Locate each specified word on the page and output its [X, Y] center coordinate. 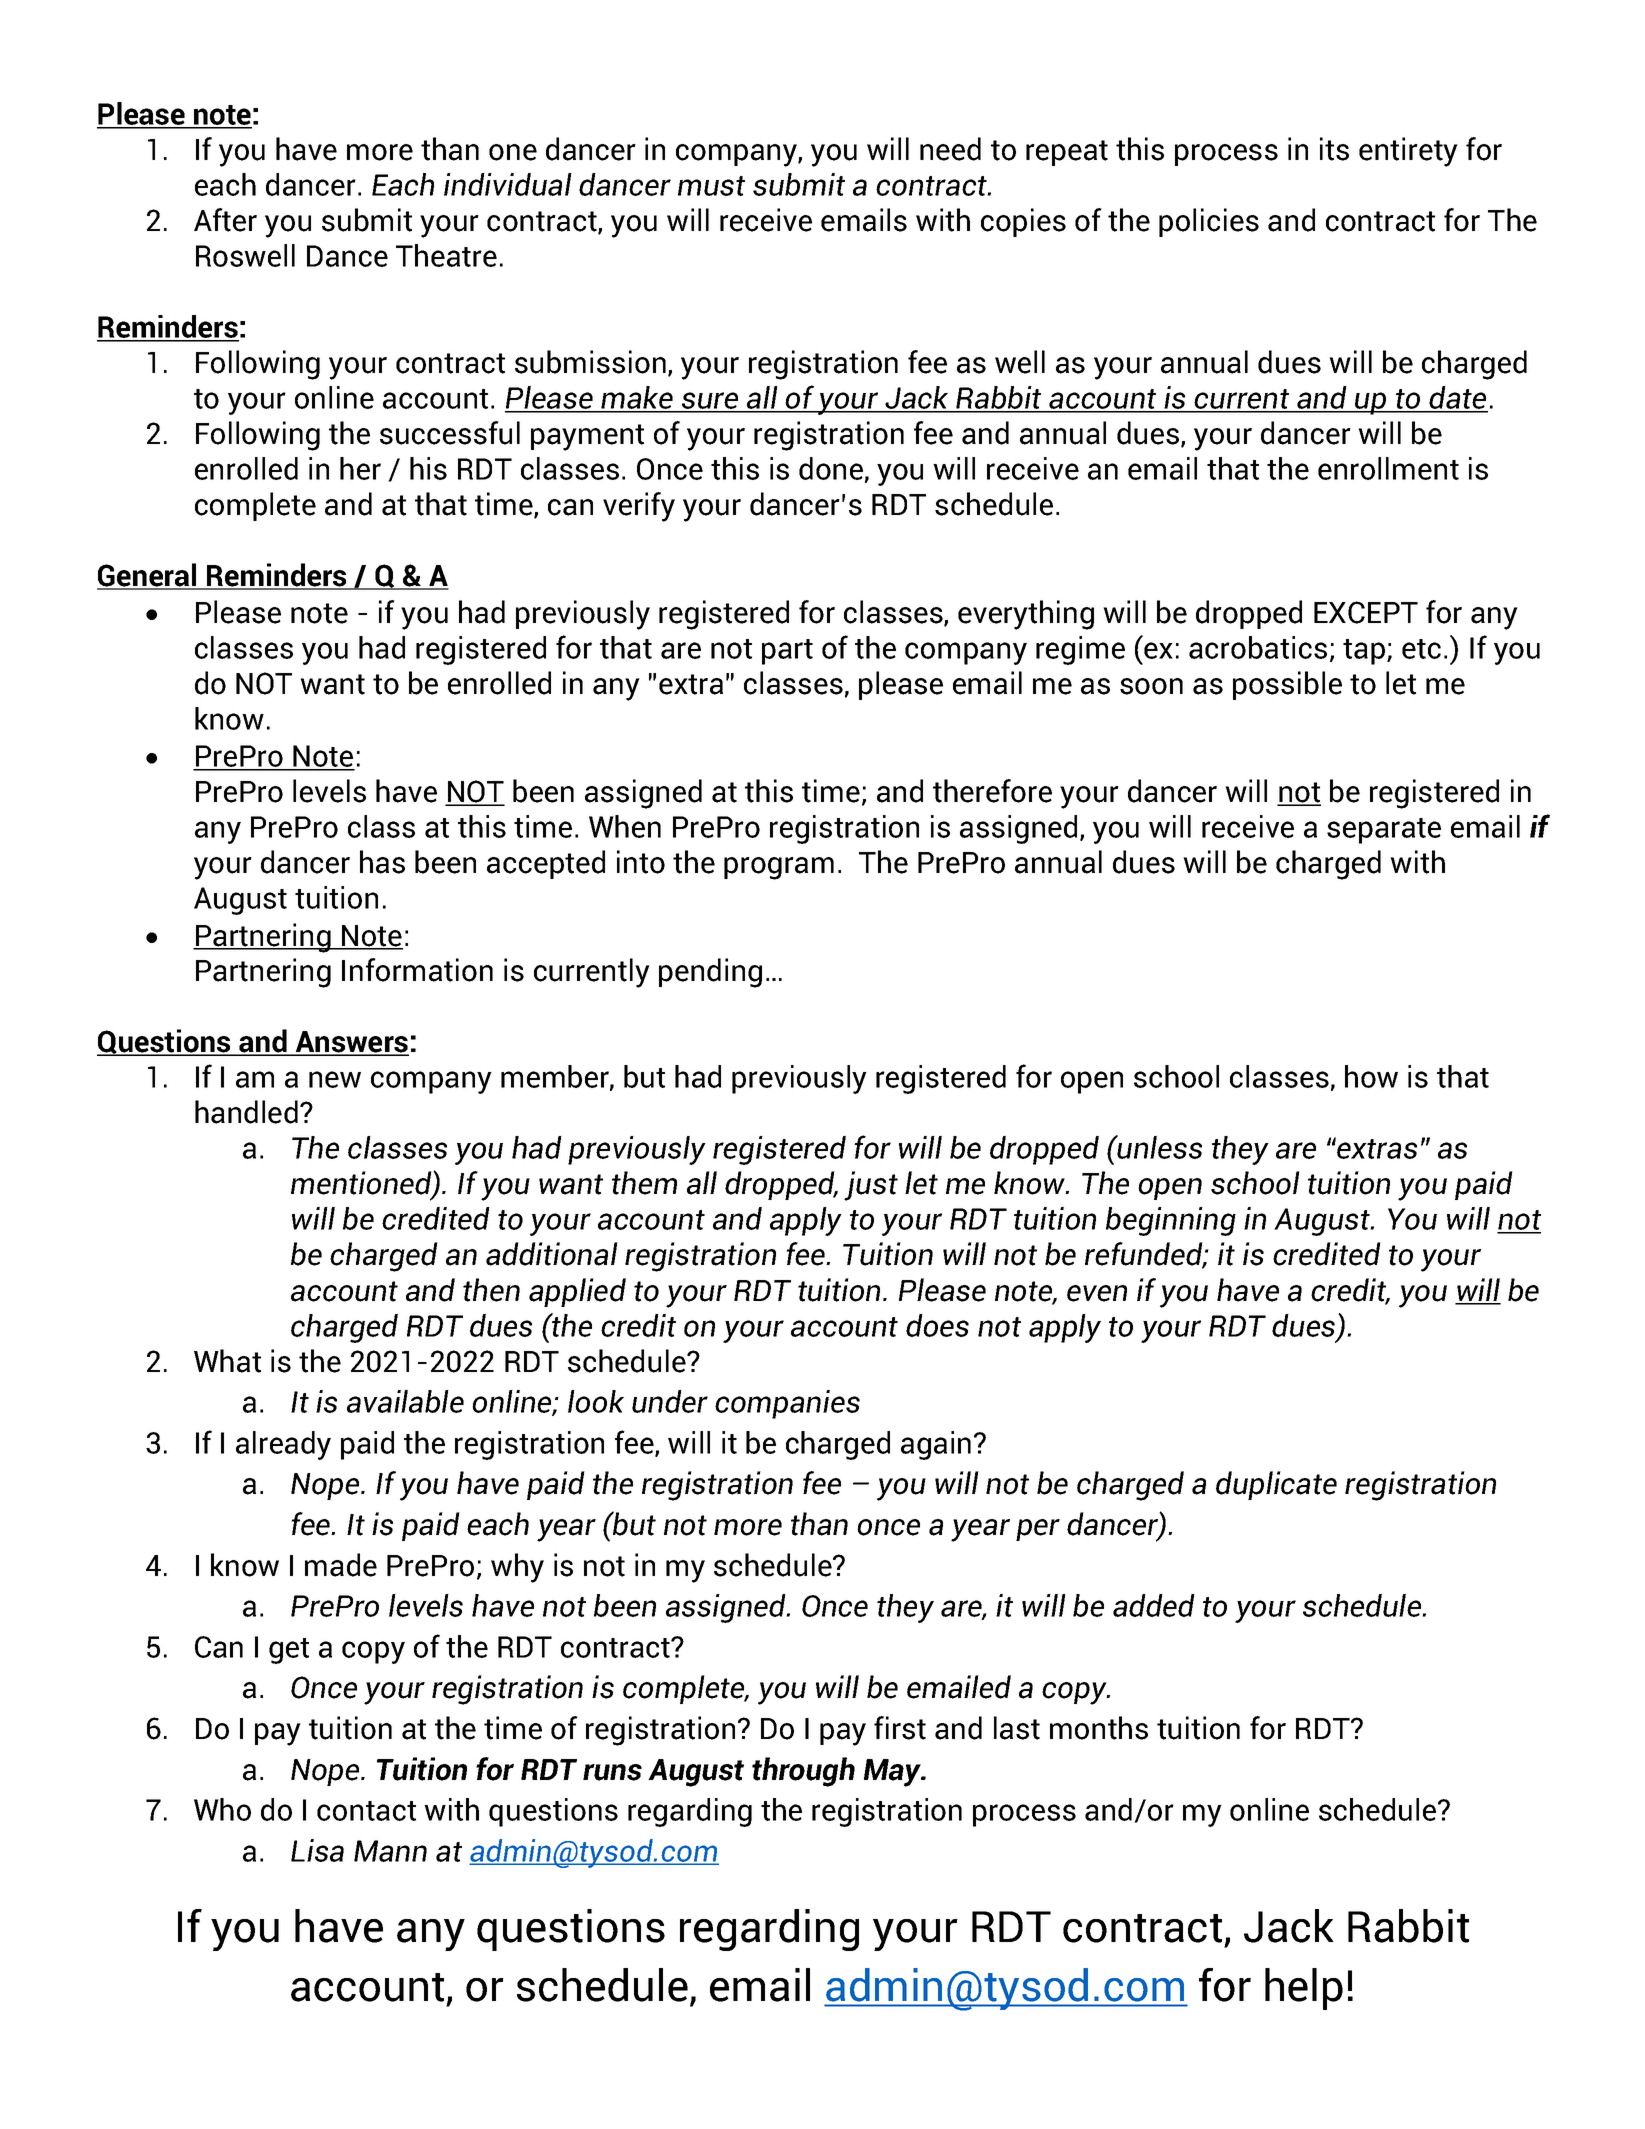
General [148, 576]
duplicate [1276, 1485]
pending [710, 973]
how [1371, 1076]
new [335, 1079]
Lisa [317, 1850]
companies [787, 1404]
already [283, 1445]
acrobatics [1258, 647]
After [225, 220]
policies [1209, 222]
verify [639, 507]
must [711, 186]
